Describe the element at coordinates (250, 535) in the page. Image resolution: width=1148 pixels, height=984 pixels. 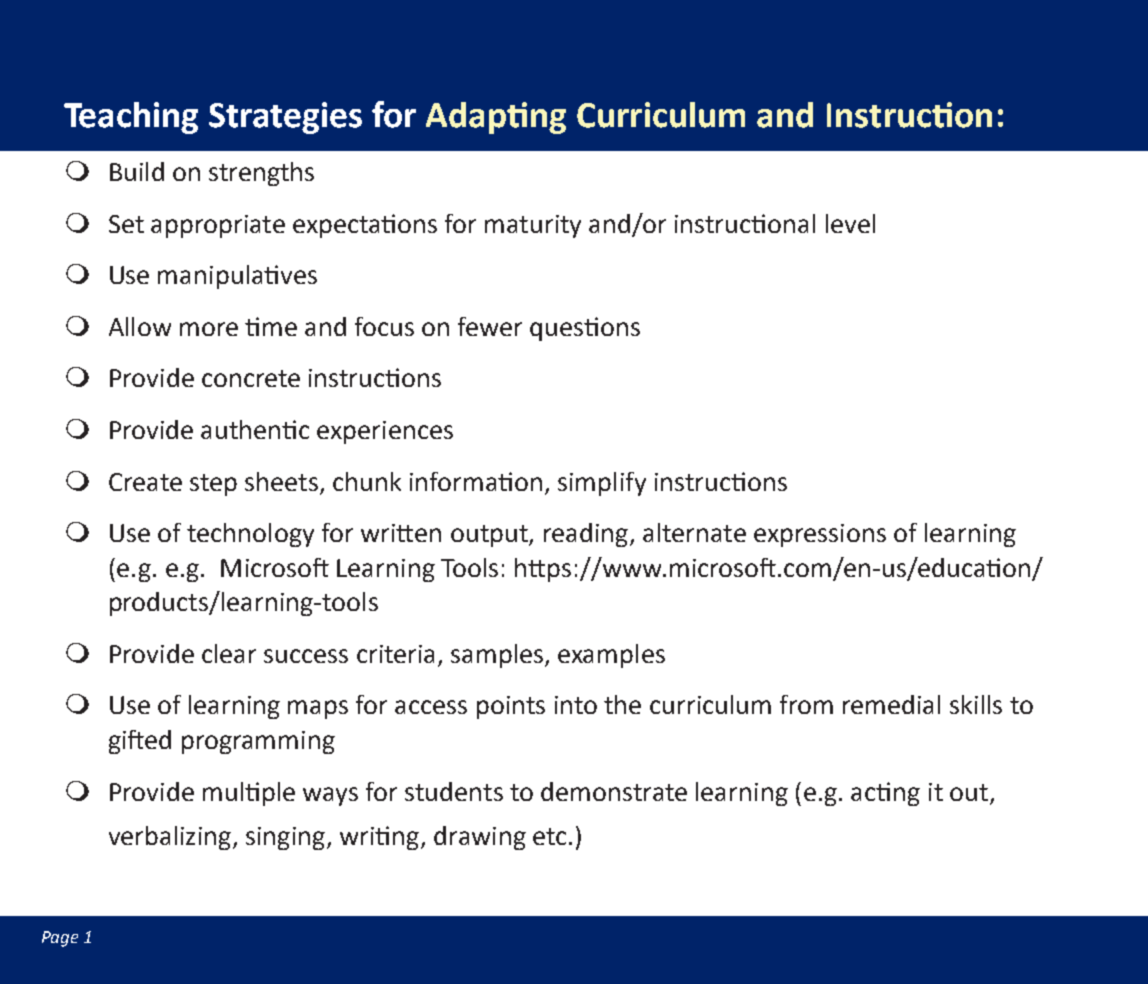
I see `technology` at that location.
